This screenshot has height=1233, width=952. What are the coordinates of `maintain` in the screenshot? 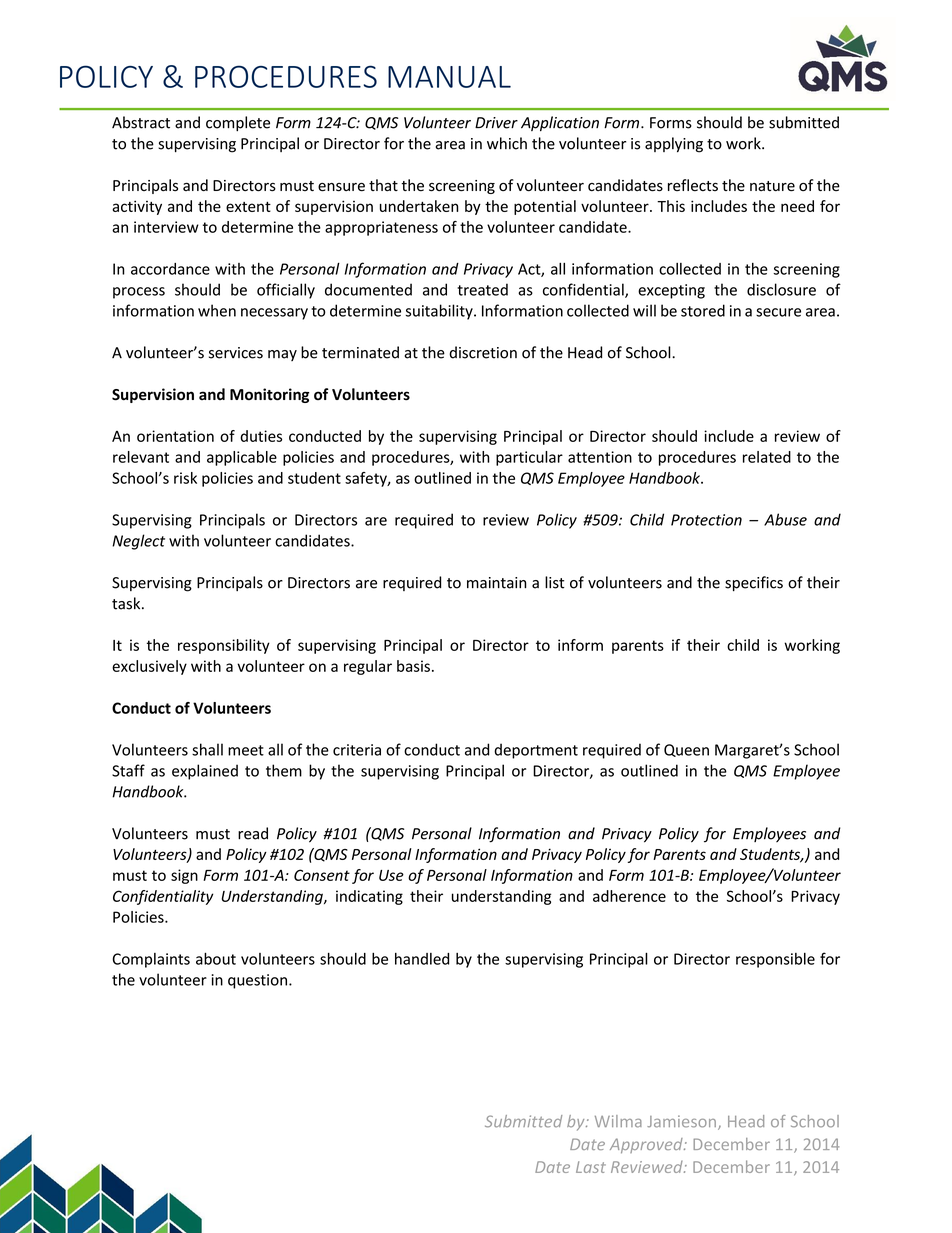 It's located at (497, 583).
